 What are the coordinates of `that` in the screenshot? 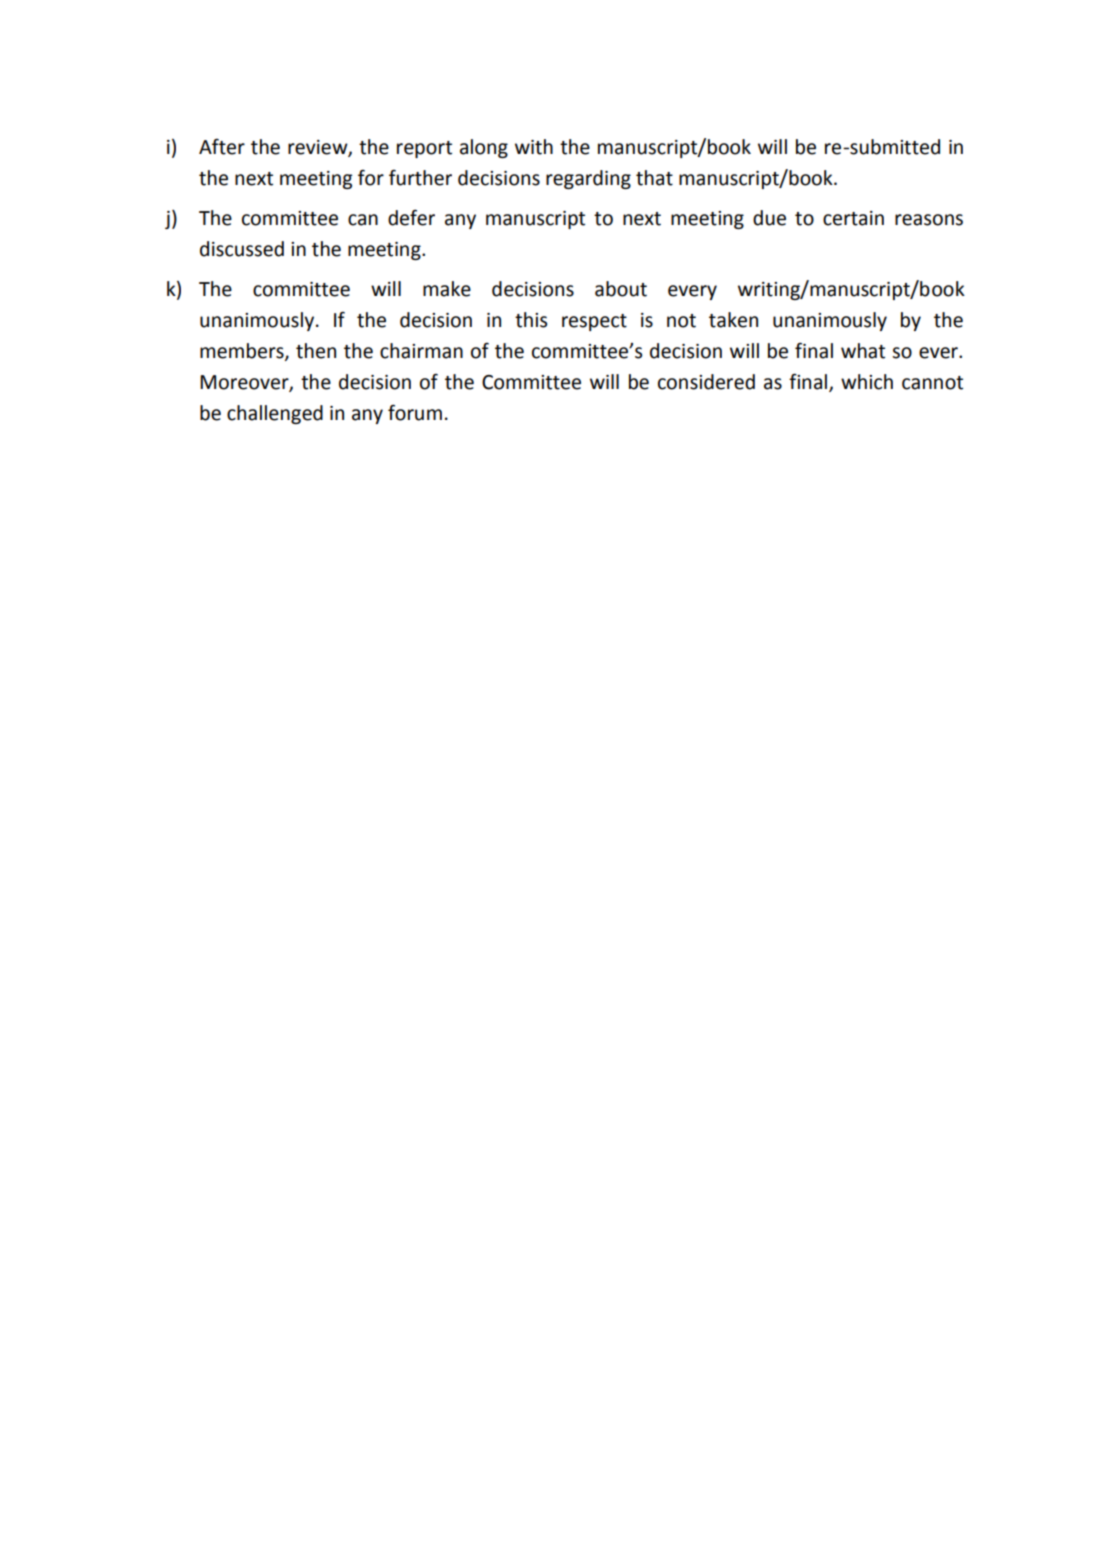 It's located at (654, 178).
